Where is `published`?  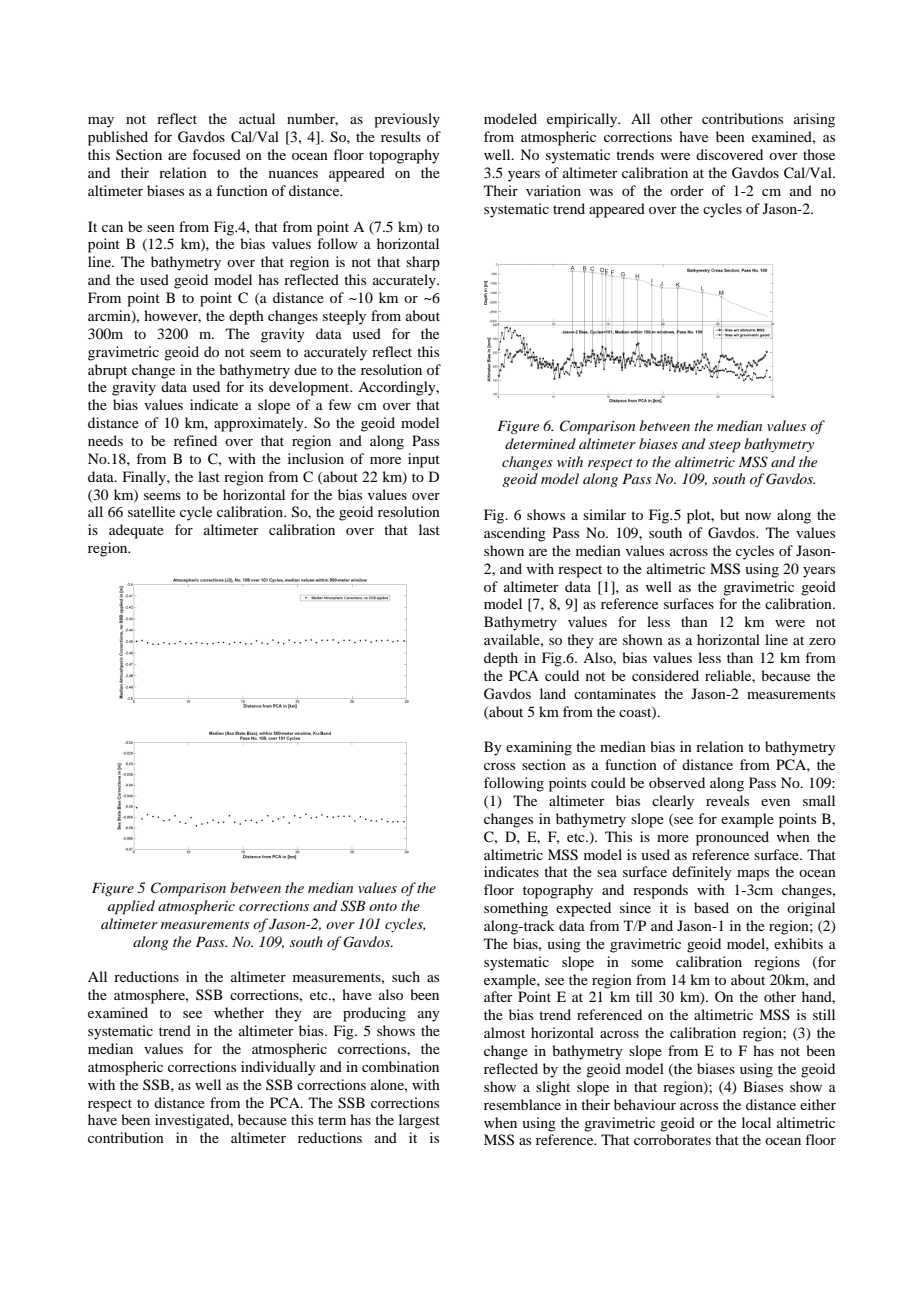
published is located at coordinates (118, 138).
